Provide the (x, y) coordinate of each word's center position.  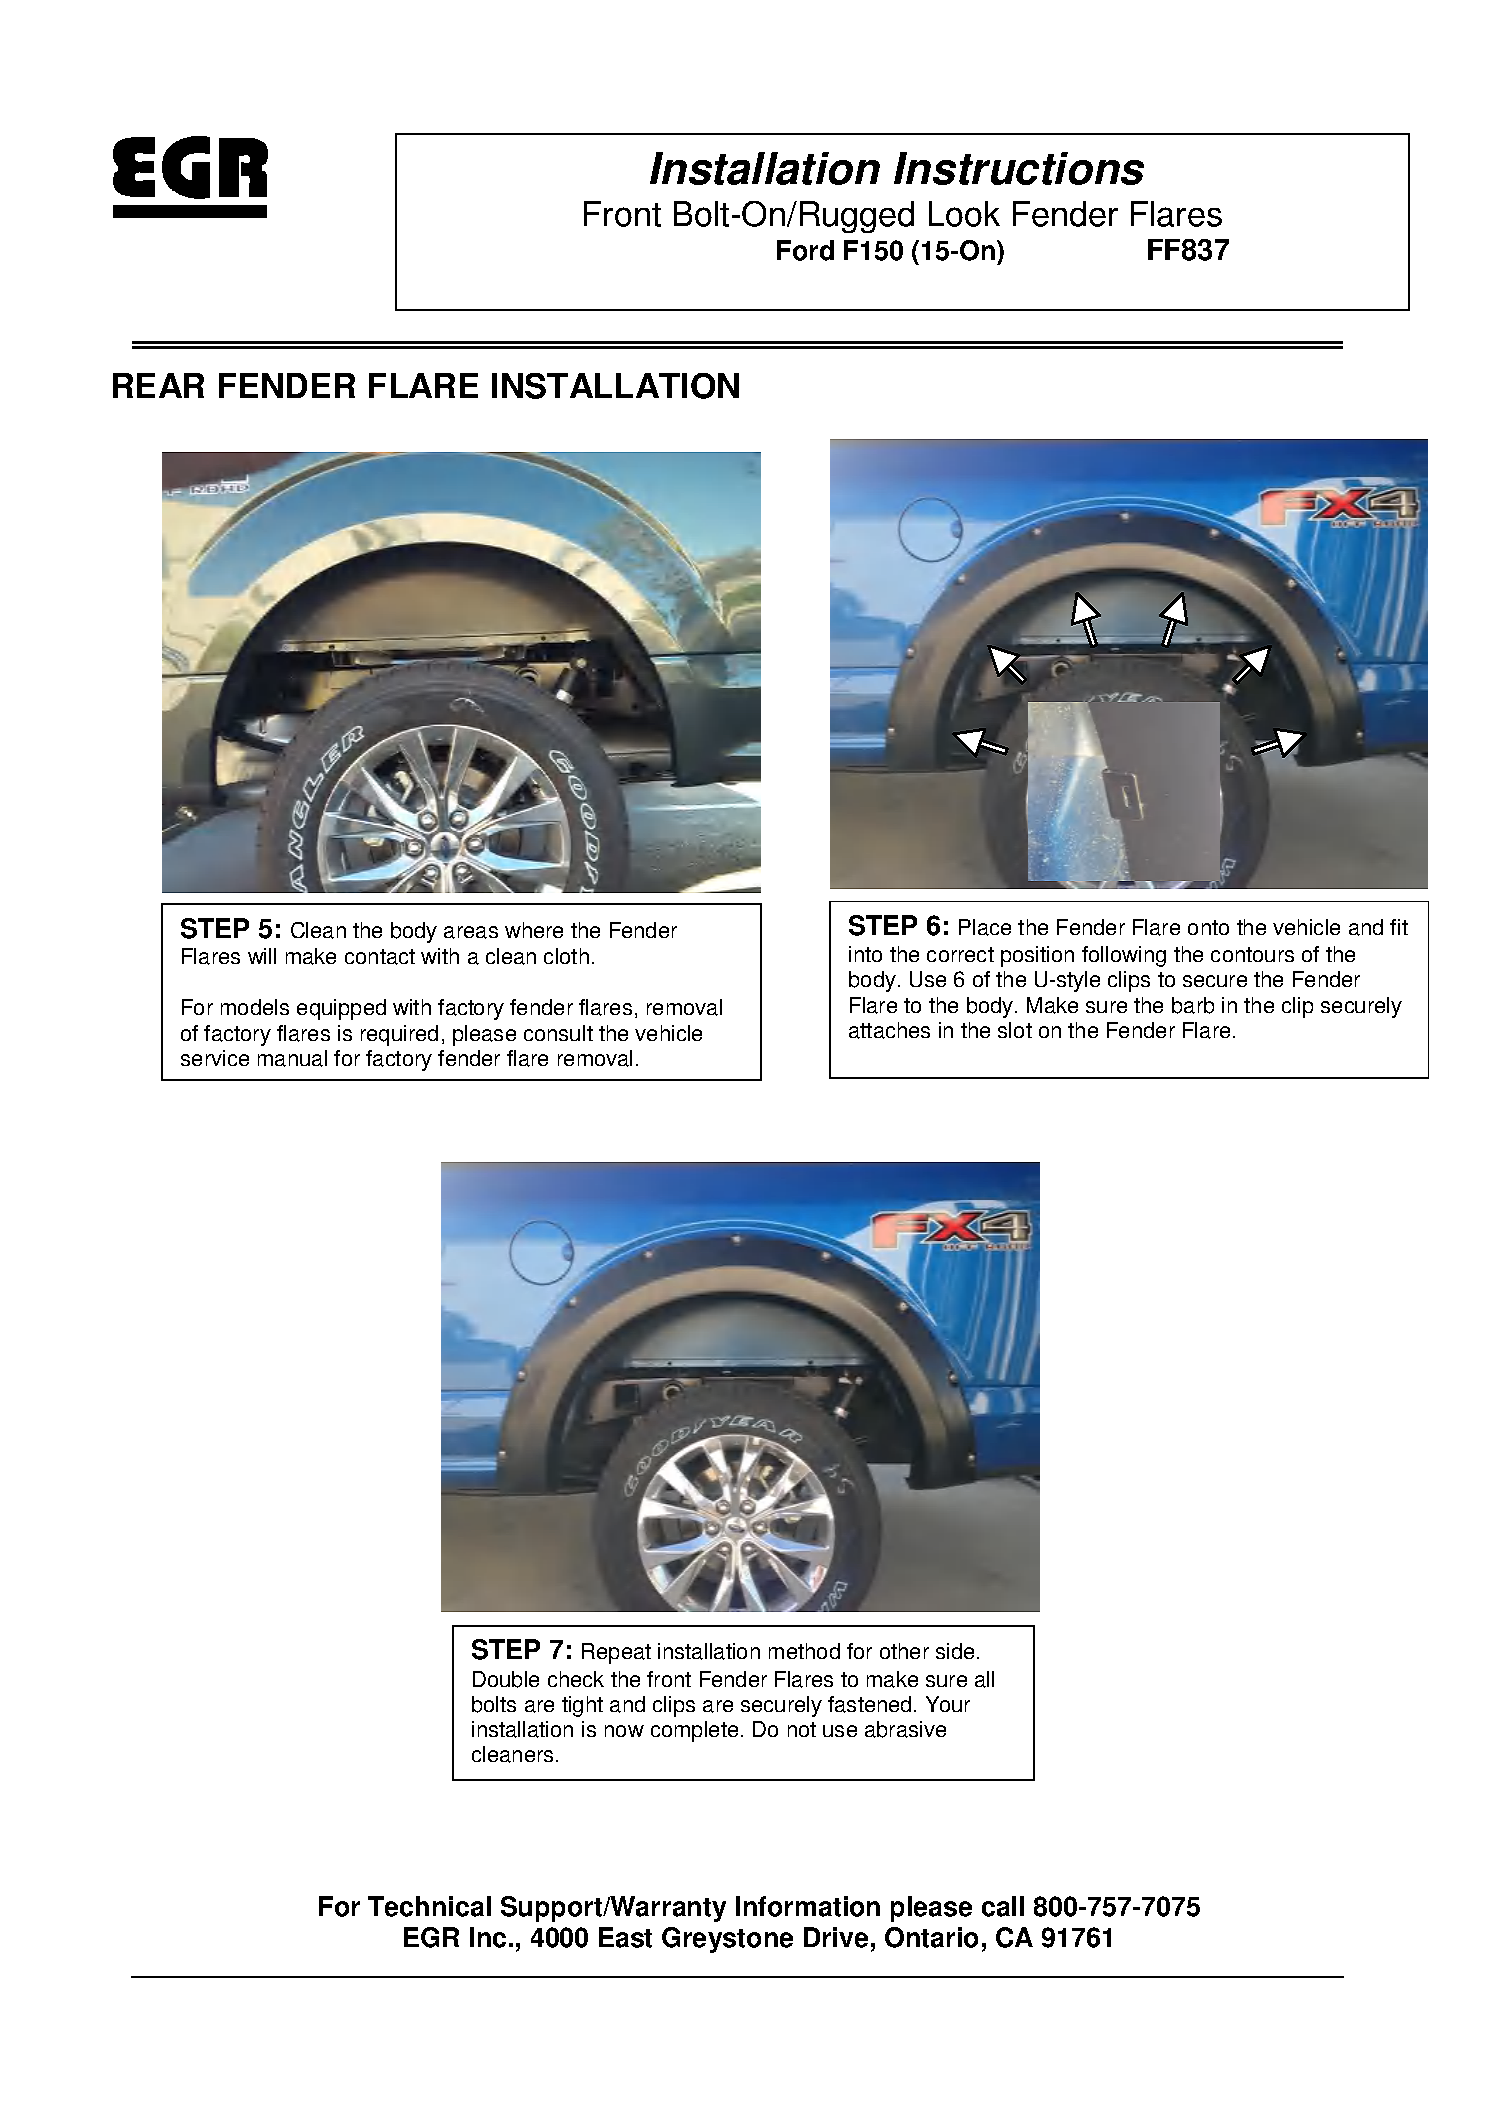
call (1003, 1906)
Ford (805, 250)
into (865, 954)
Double (506, 1679)
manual (292, 1058)
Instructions (1019, 168)
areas (471, 932)
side (955, 1651)
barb (1193, 1005)
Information (808, 1906)
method (804, 1651)
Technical (429, 1906)
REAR (158, 385)
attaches (889, 1030)
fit (1399, 927)
